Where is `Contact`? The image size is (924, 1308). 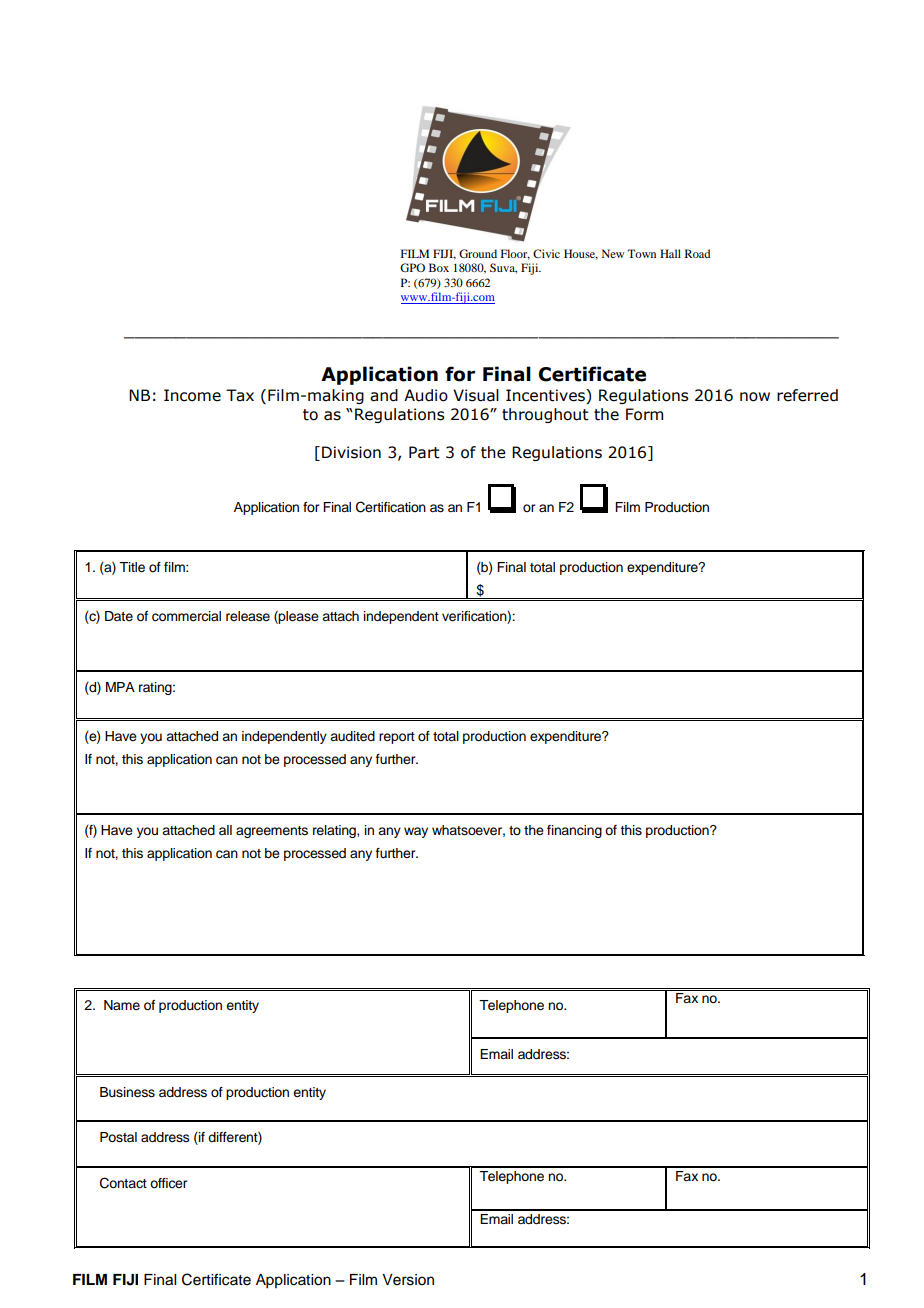 Contact is located at coordinates (123, 1183).
